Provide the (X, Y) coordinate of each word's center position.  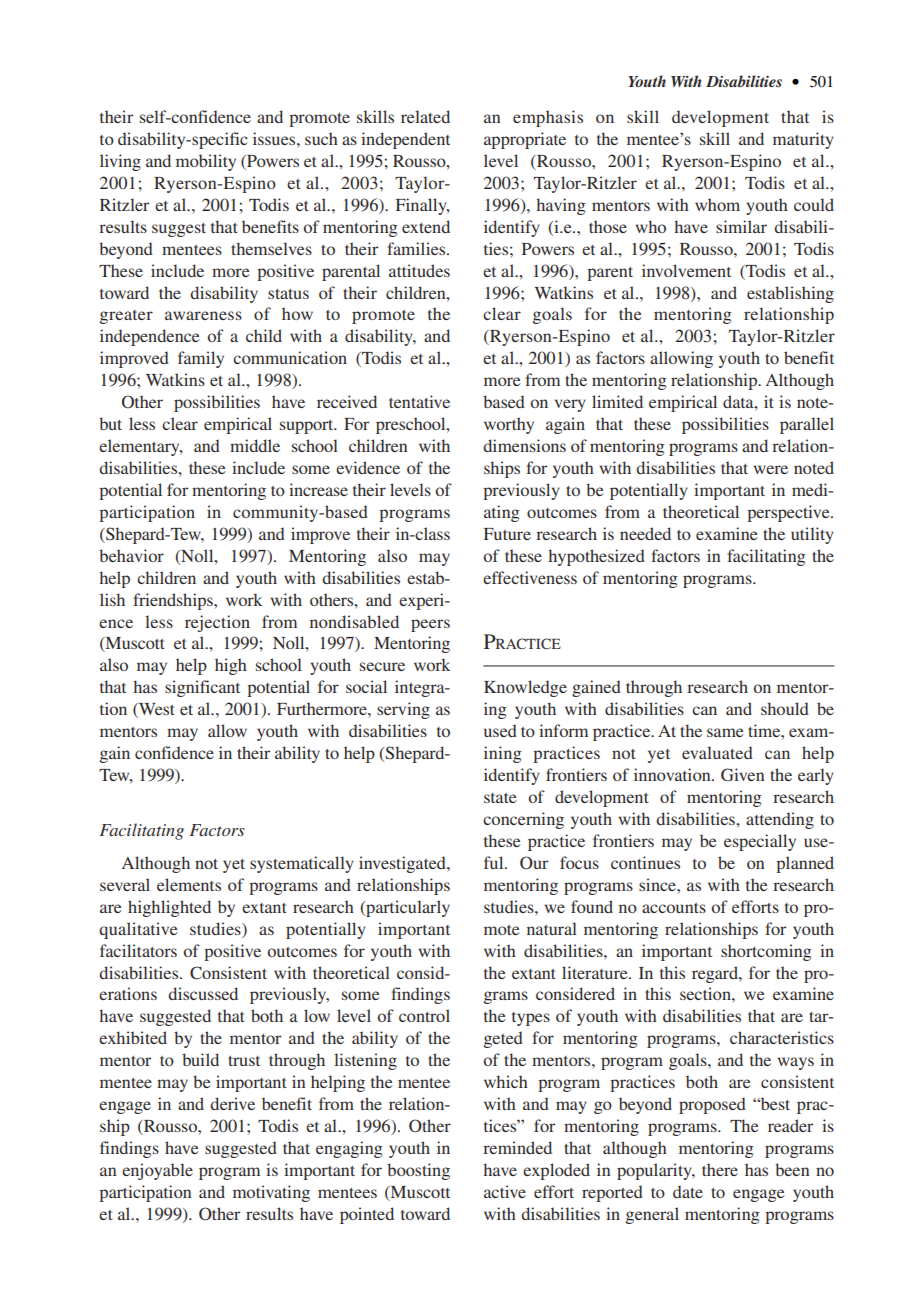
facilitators (138, 950)
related (425, 116)
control (424, 1015)
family (201, 359)
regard (716, 974)
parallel (807, 425)
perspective (789, 513)
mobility (206, 162)
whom (717, 204)
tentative (419, 401)
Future (507, 534)
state (500, 798)
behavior (131, 555)
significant (202, 688)
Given (743, 774)
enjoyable (157, 1171)
